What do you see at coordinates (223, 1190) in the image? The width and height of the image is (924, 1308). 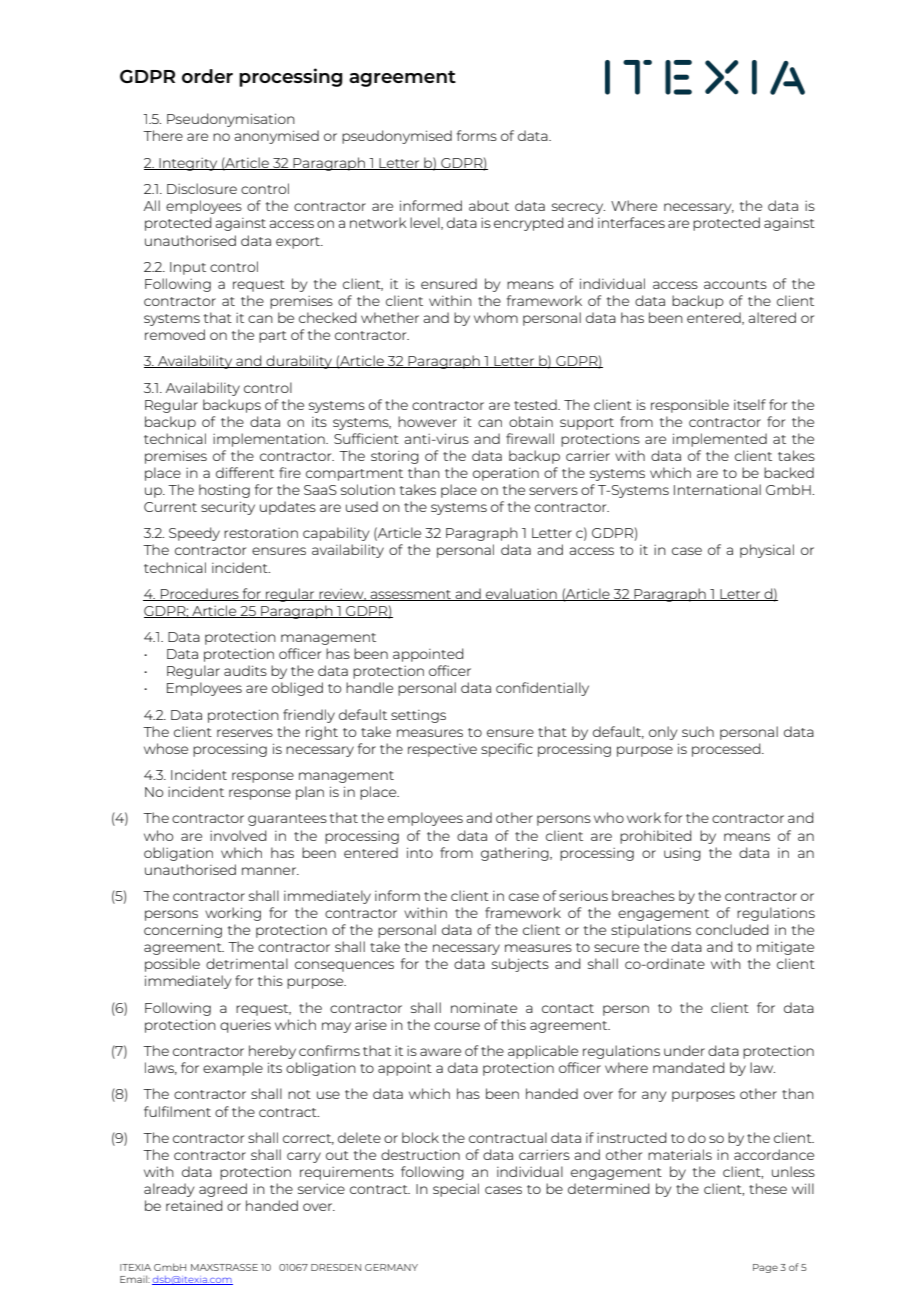 I see `agreed` at bounding box center [223, 1190].
